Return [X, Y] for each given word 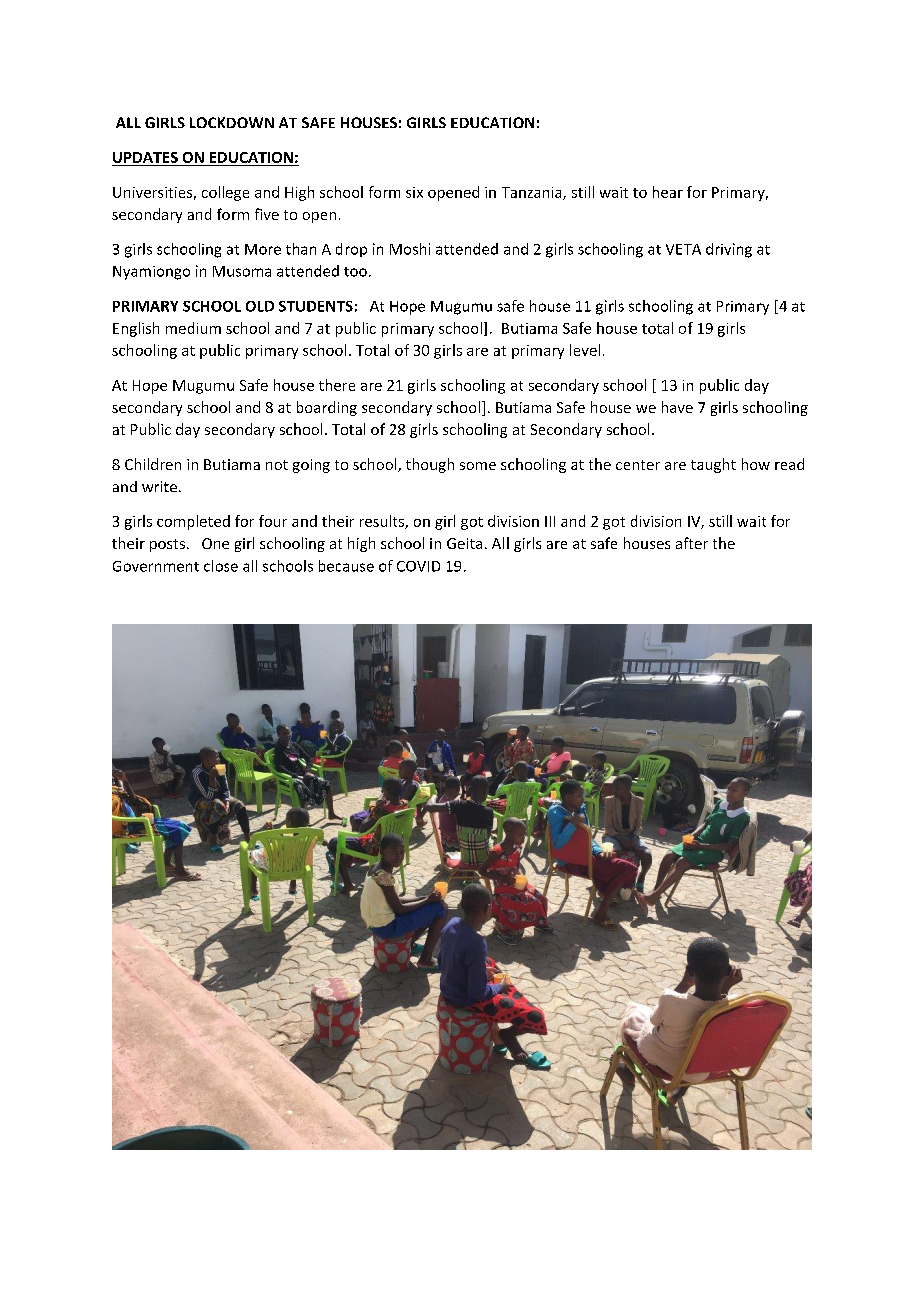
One [215, 543]
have [677, 407]
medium [193, 328]
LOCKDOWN [232, 122]
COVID [418, 566]
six [414, 192]
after [692, 543]
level [585, 350]
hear [668, 192]
